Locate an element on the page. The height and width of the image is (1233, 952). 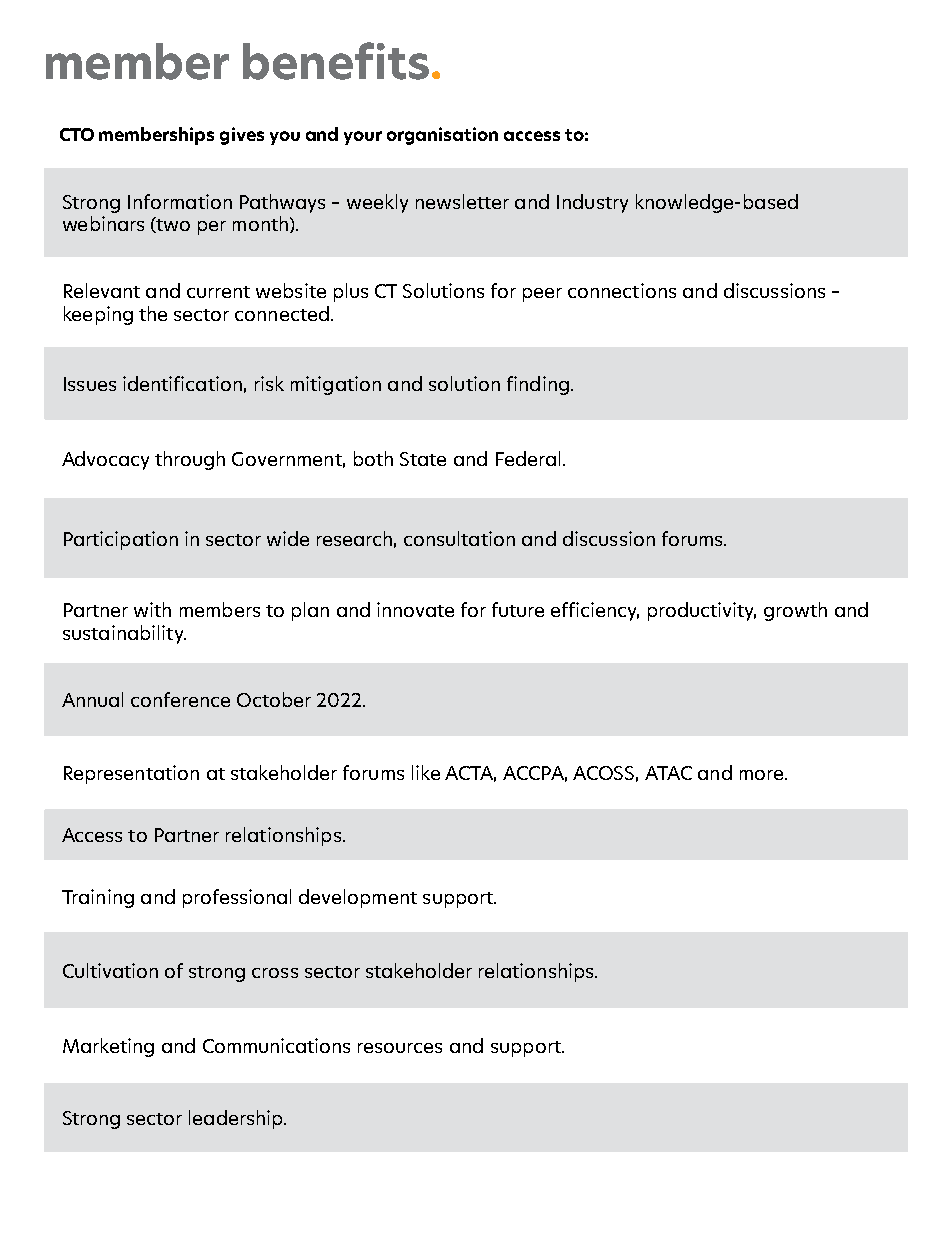
more is located at coordinates (761, 775).
